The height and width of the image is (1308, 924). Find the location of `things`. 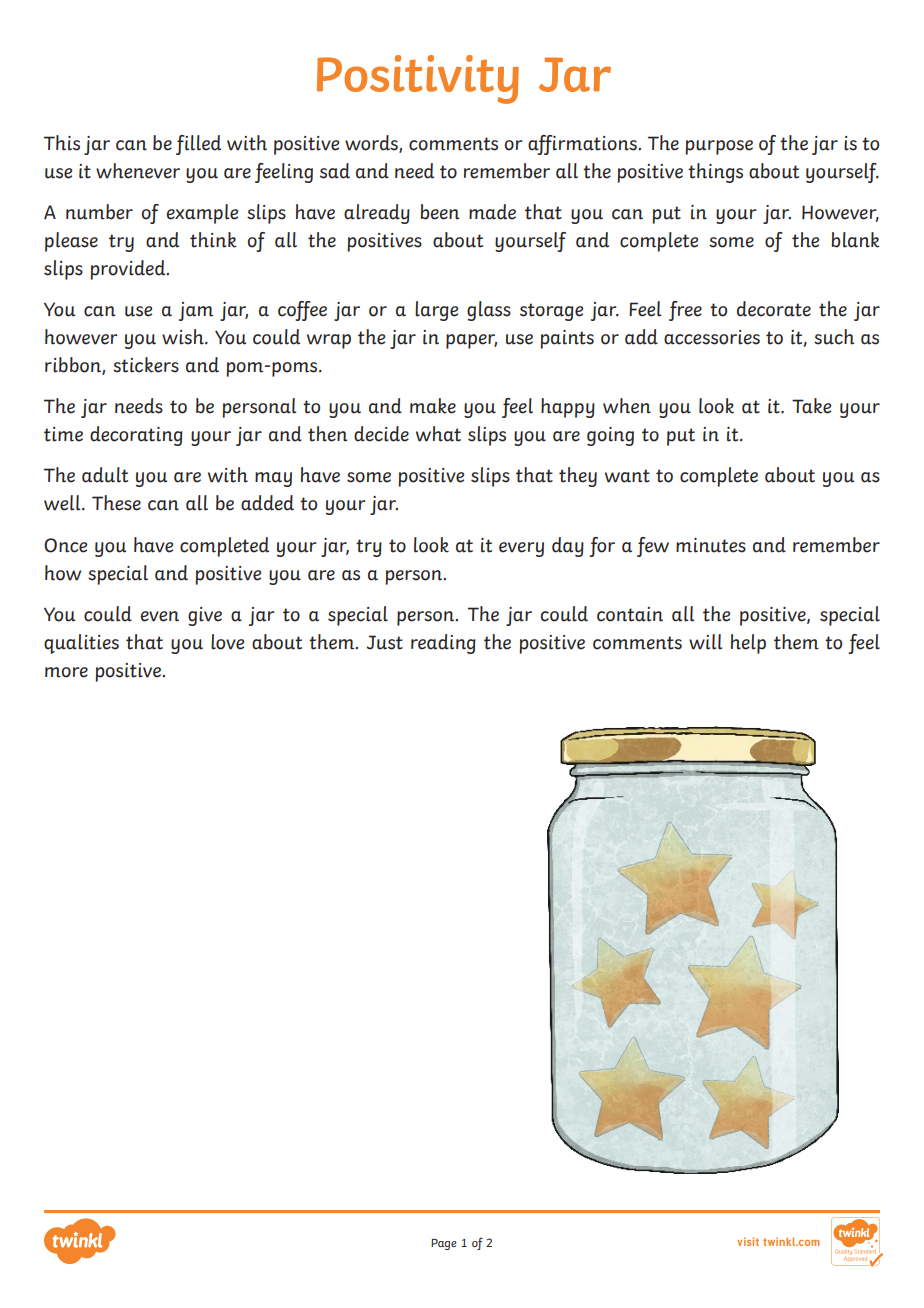

things is located at coordinates (715, 173).
